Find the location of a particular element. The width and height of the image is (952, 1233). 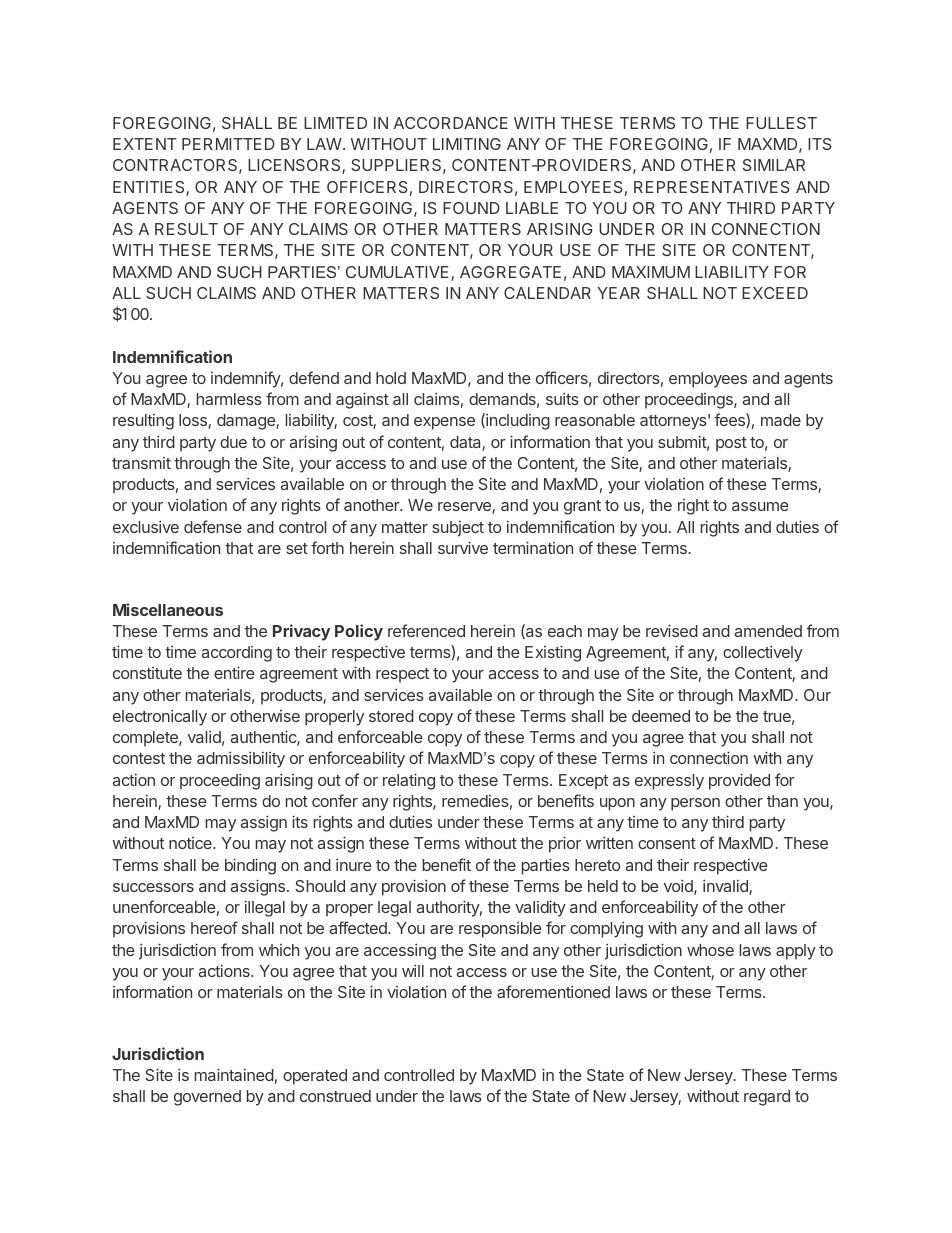

prior is located at coordinates (565, 844).
